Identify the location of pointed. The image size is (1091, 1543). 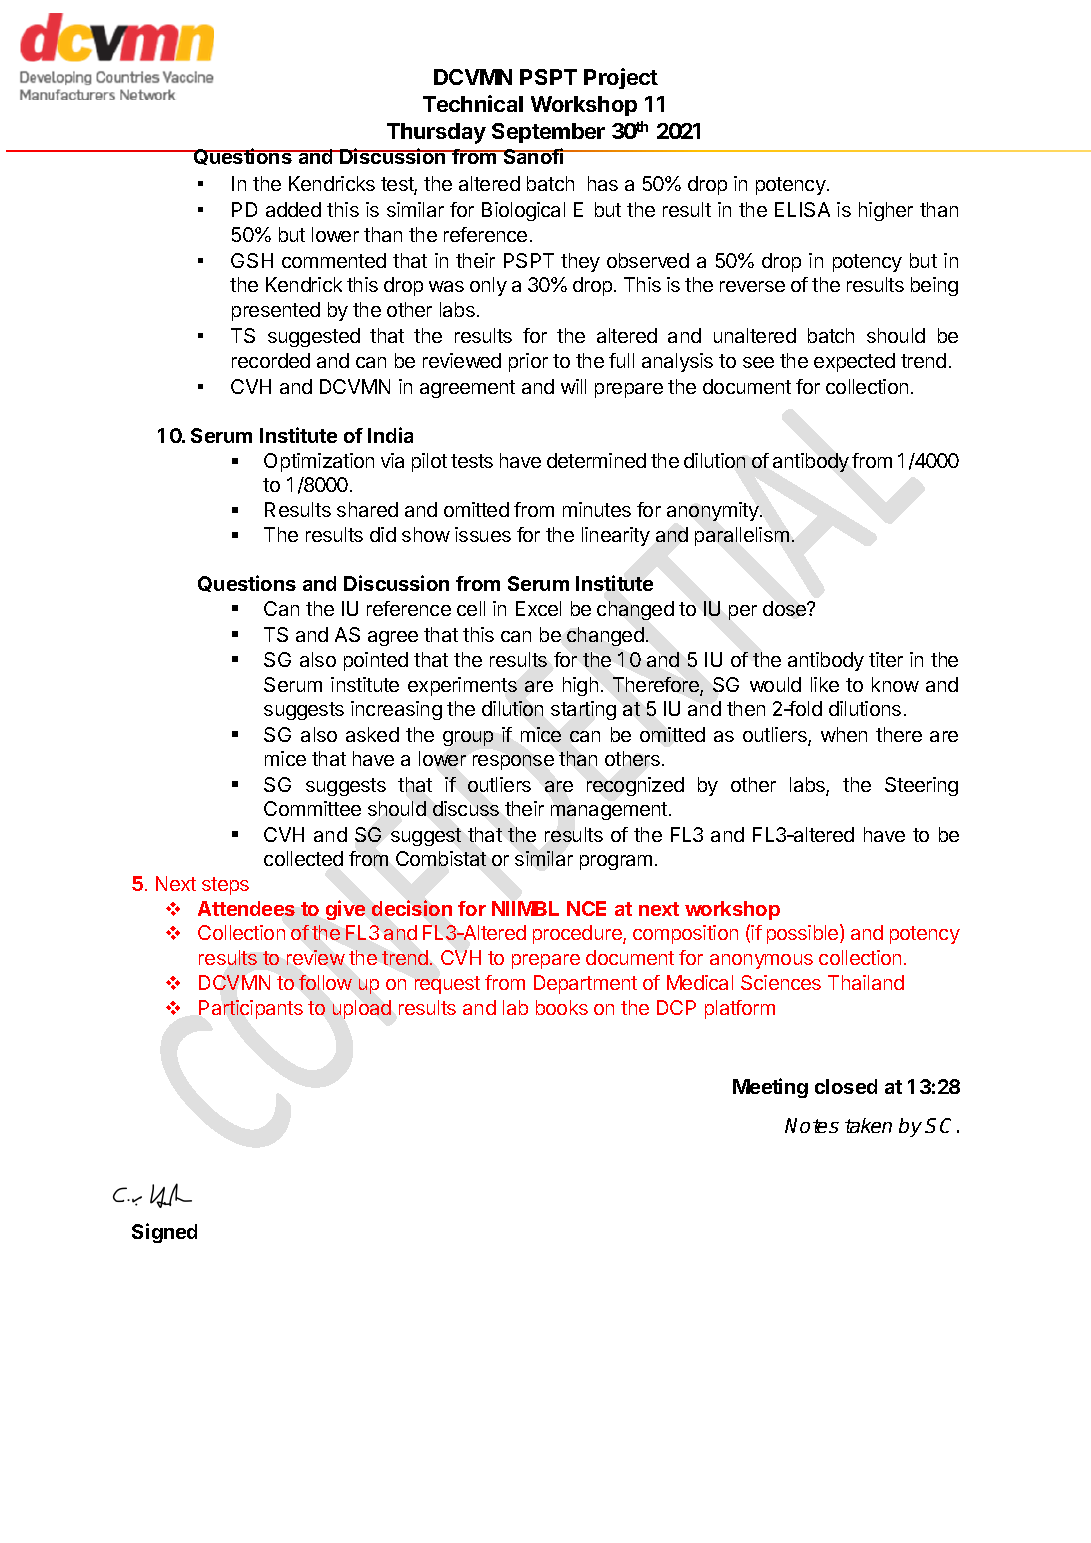
(376, 661).
